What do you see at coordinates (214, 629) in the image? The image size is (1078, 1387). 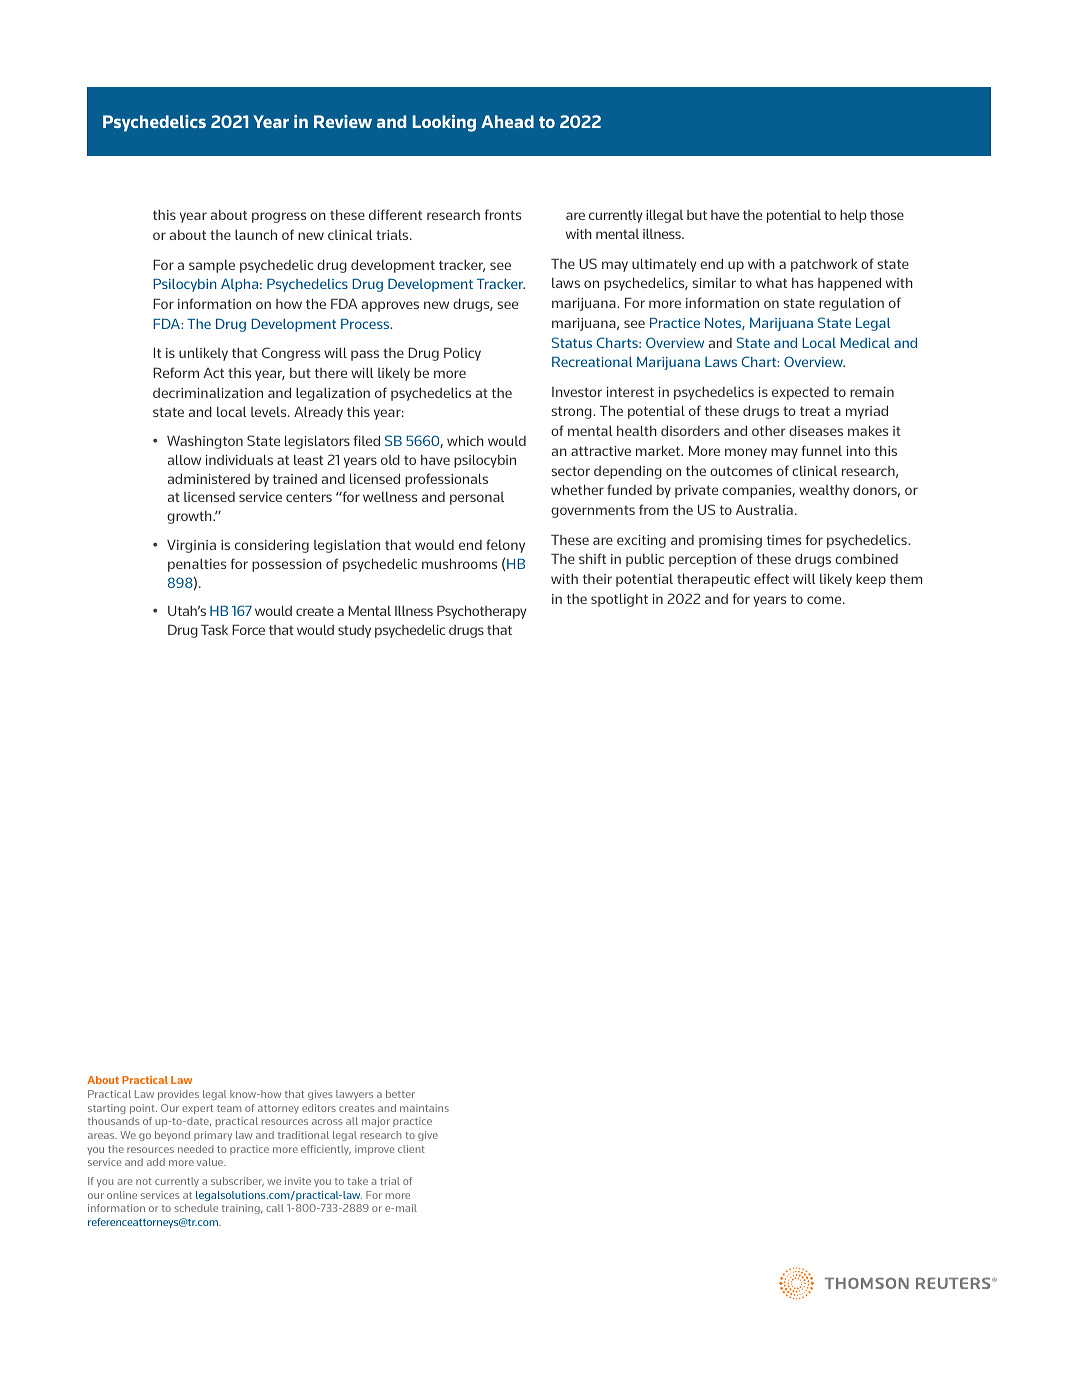 I see `Task` at bounding box center [214, 629].
